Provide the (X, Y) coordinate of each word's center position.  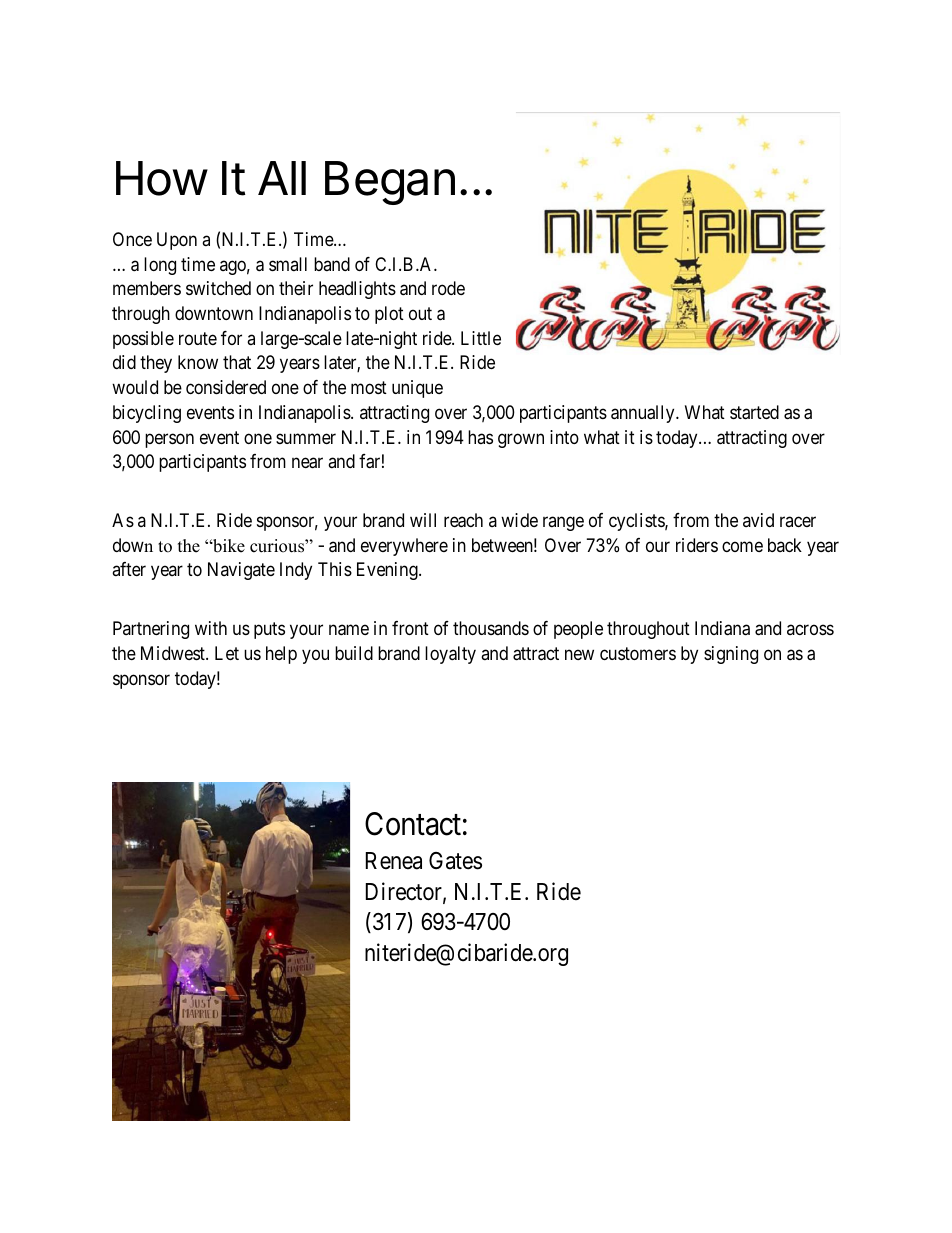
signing (731, 655)
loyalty (450, 655)
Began (390, 183)
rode (448, 288)
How (161, 178)
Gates (455, 861)
